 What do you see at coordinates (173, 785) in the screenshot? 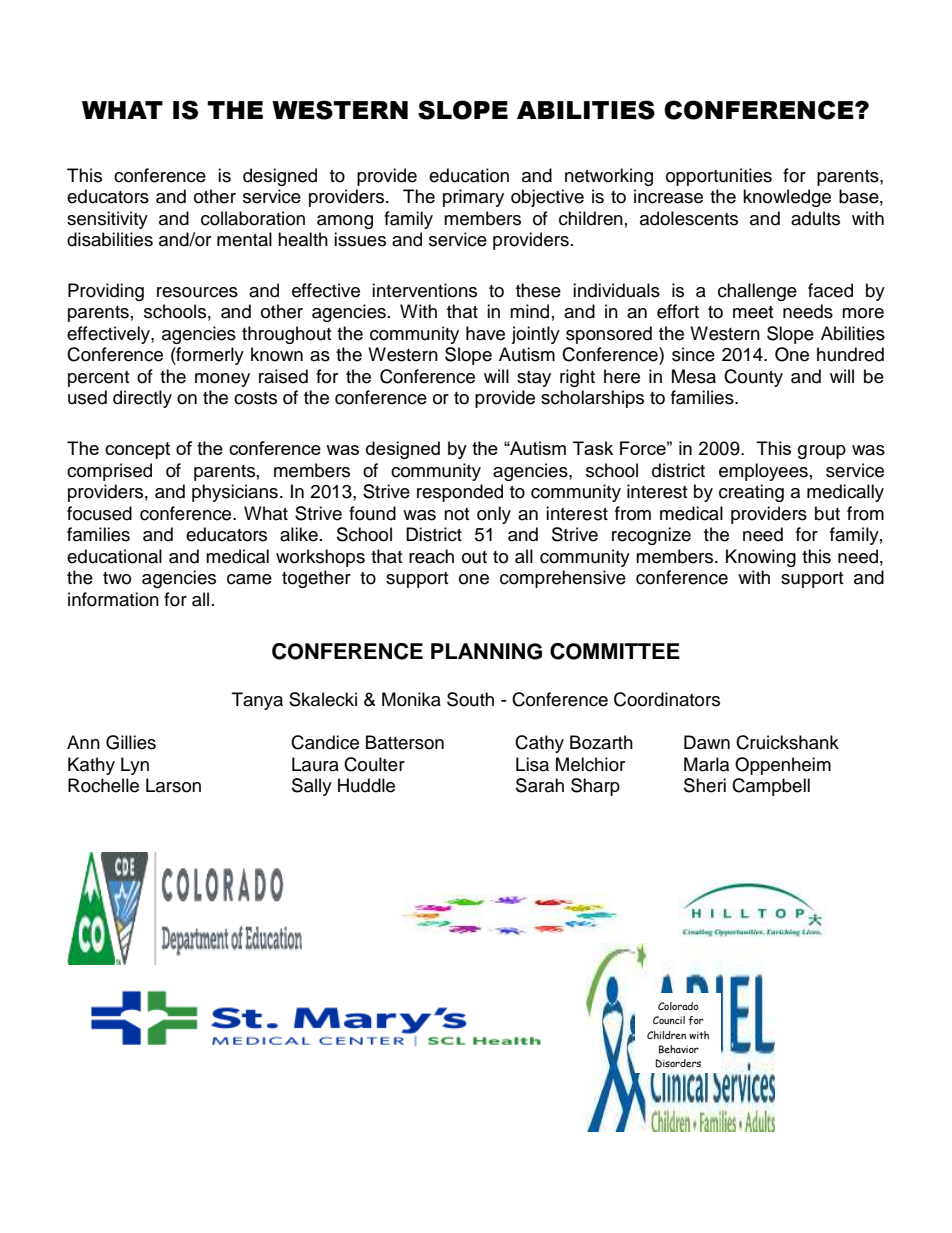
I see `Larson` at bounding box center [173, 785].
